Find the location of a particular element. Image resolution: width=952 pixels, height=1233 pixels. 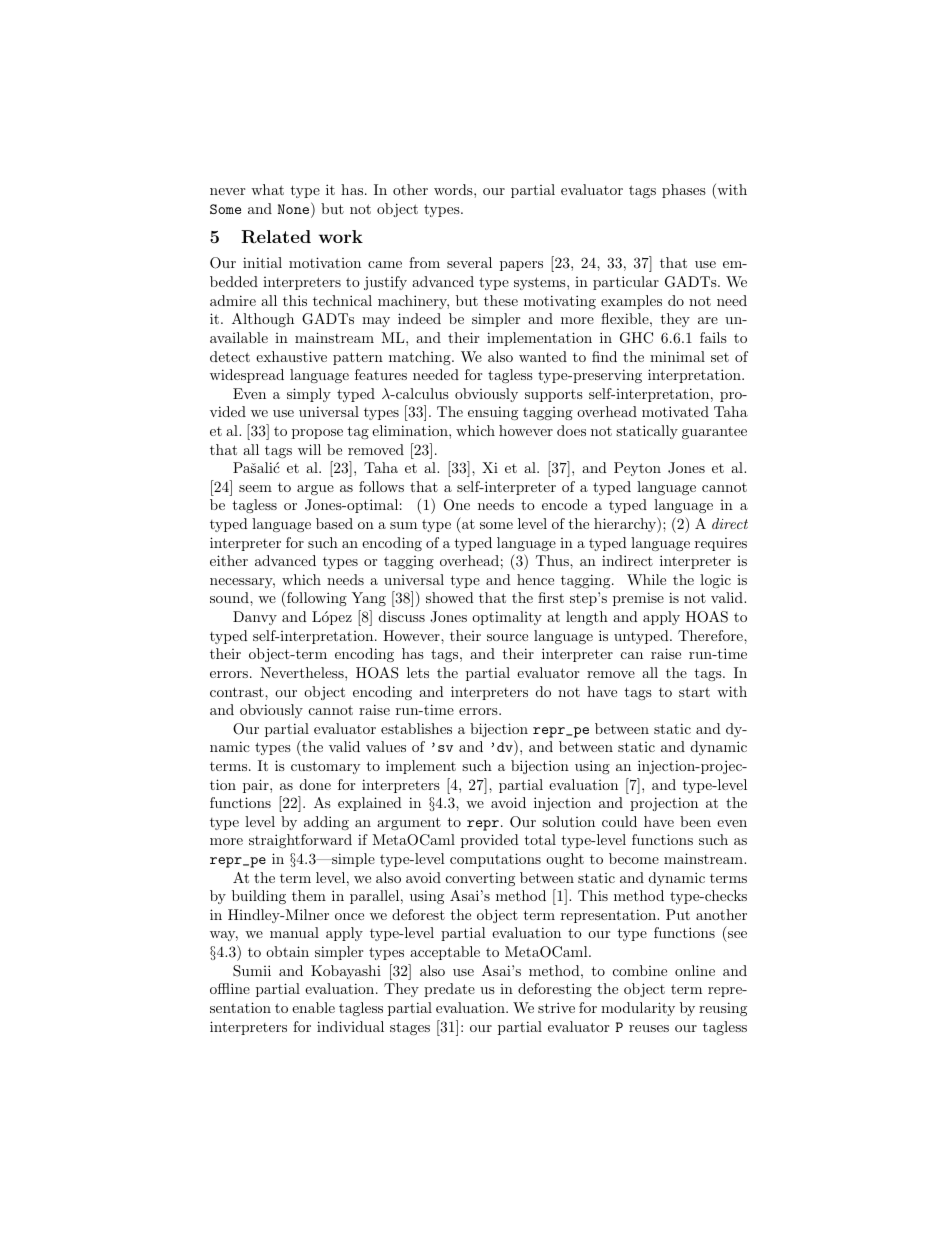

None is located at coordinates (295, 210).
